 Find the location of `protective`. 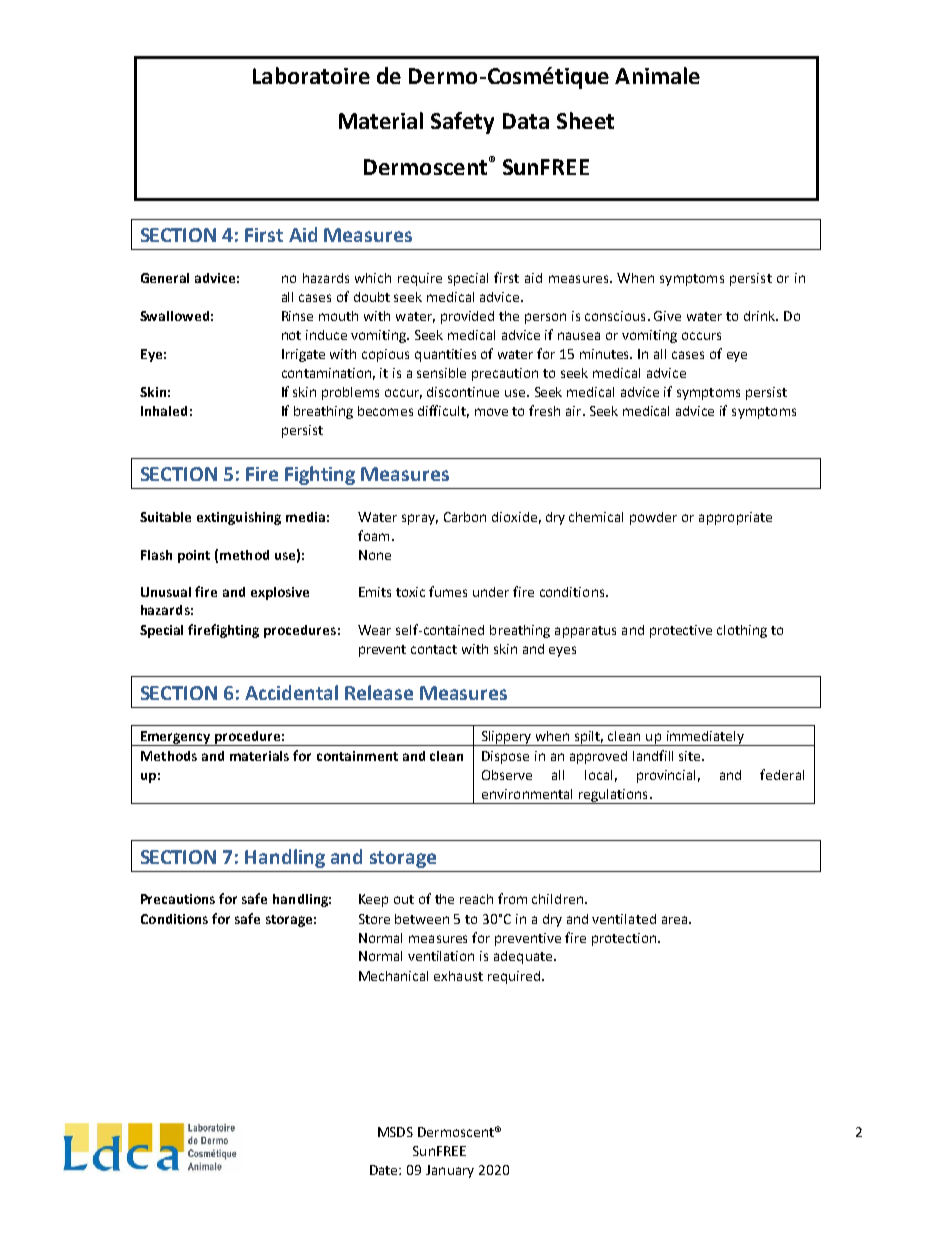

protective is located at coordinates (681, 631).
